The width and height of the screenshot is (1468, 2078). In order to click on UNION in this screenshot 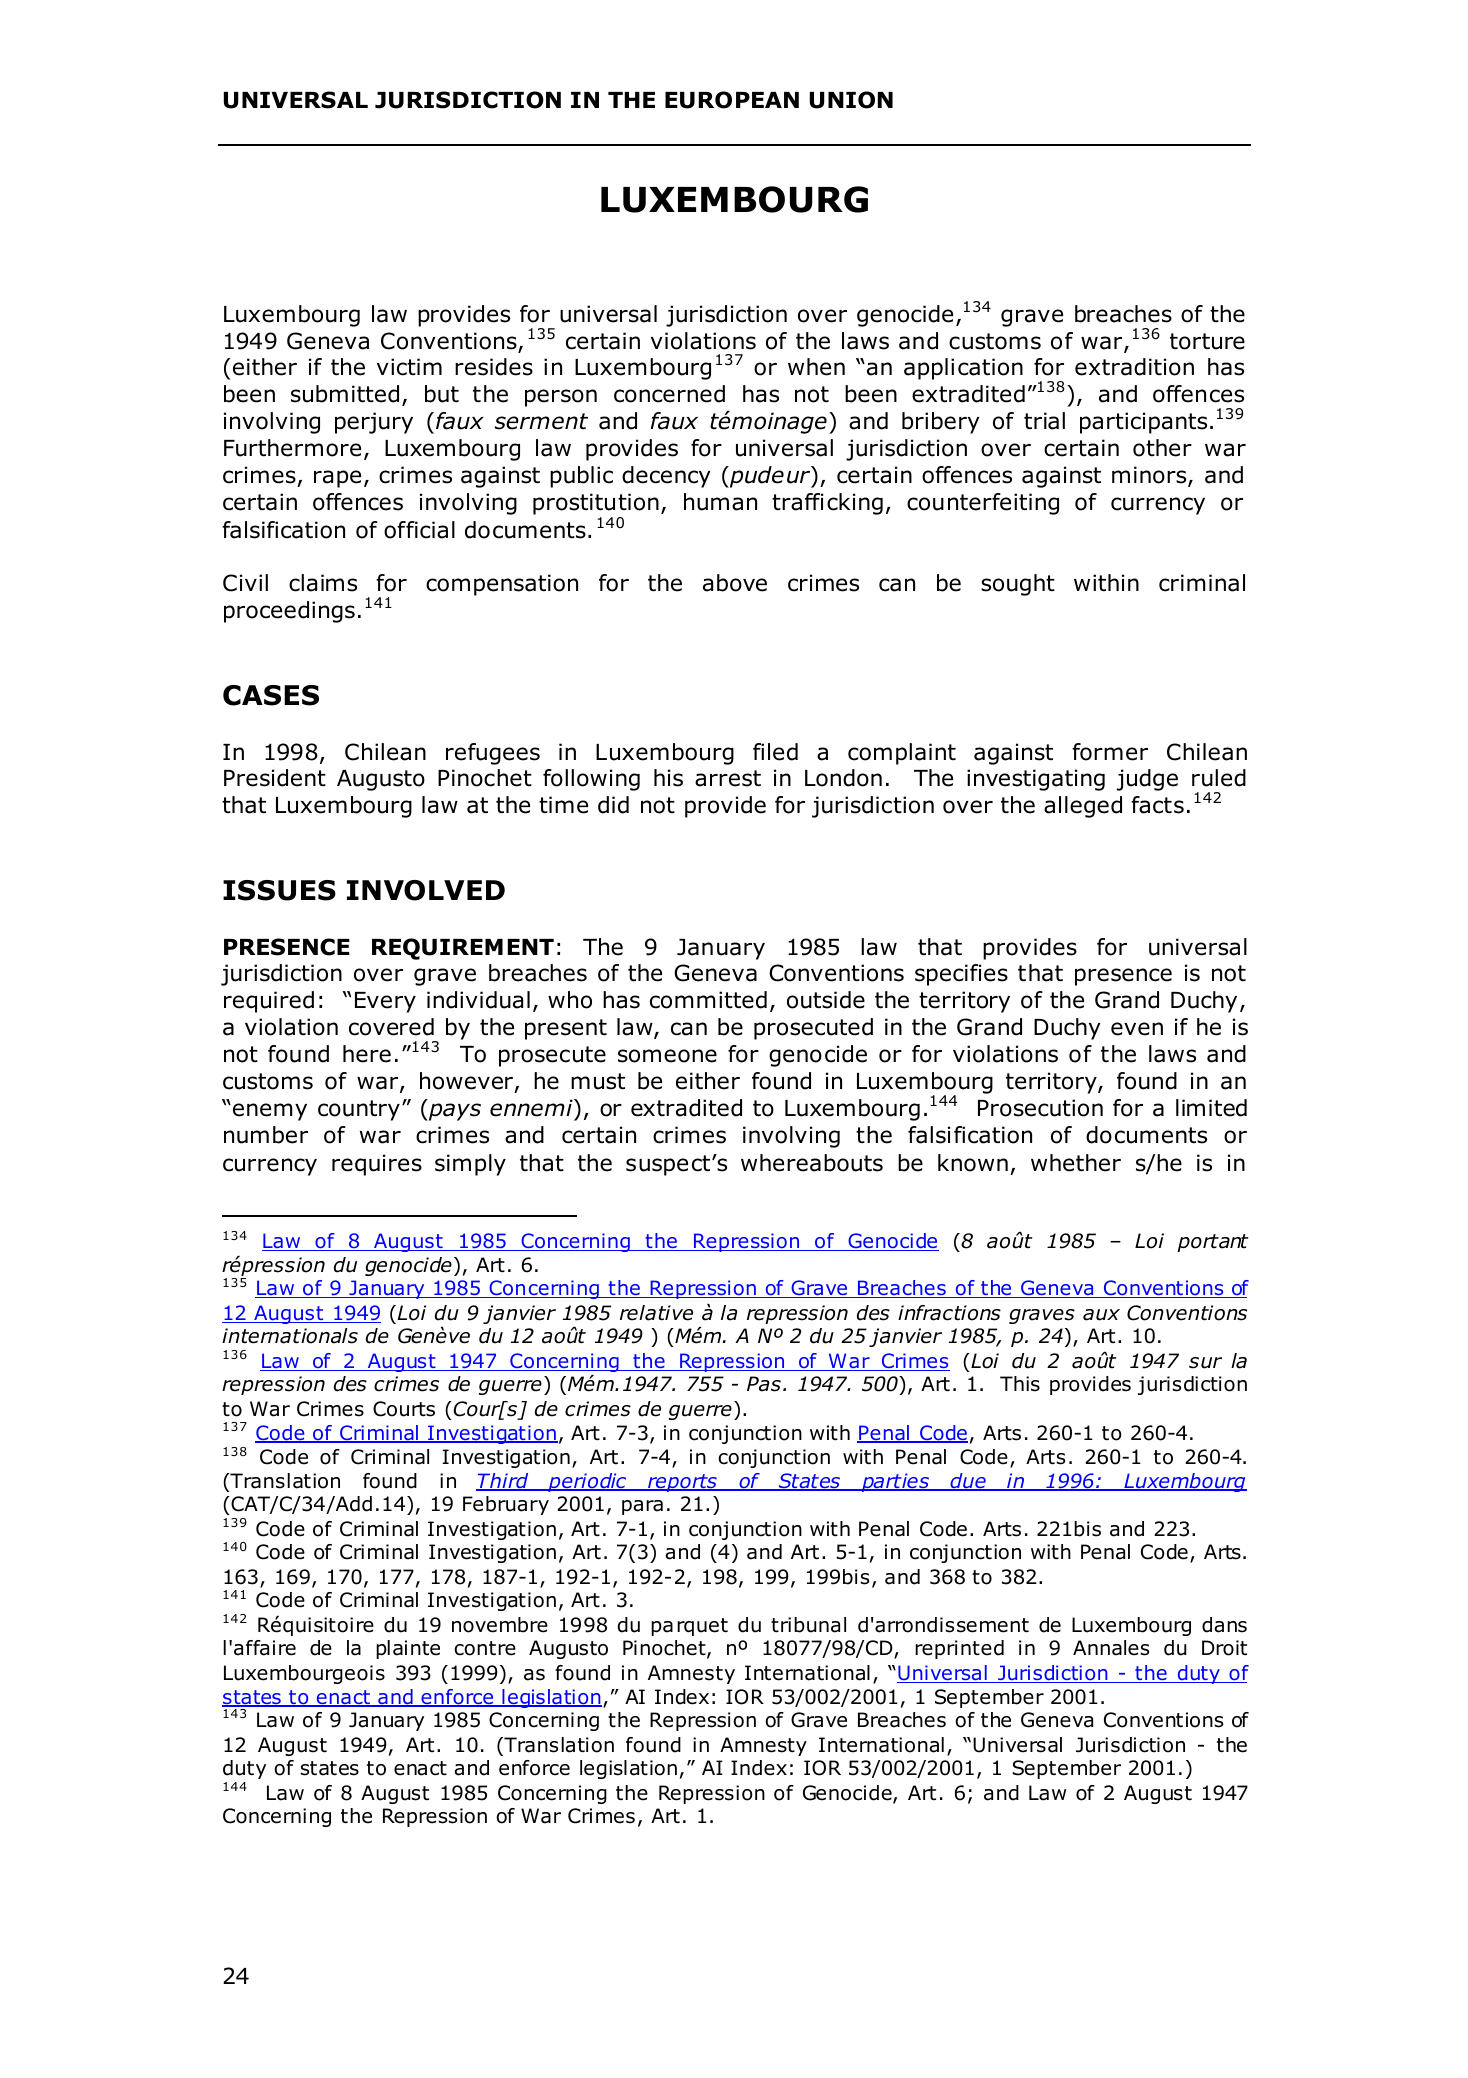, I will do `click(851, 100)`.
